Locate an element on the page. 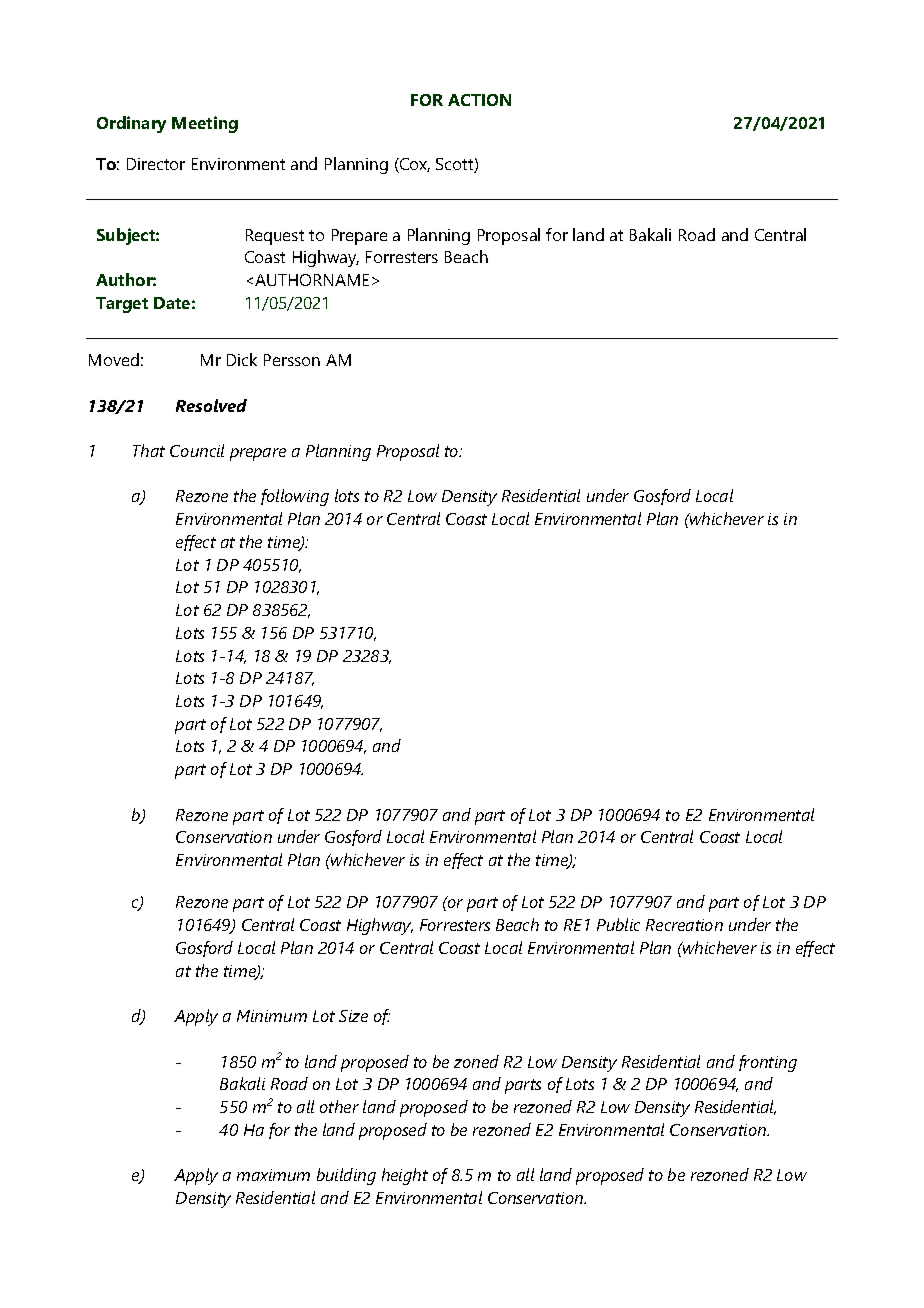  following is located at coordinates (295, 497).
